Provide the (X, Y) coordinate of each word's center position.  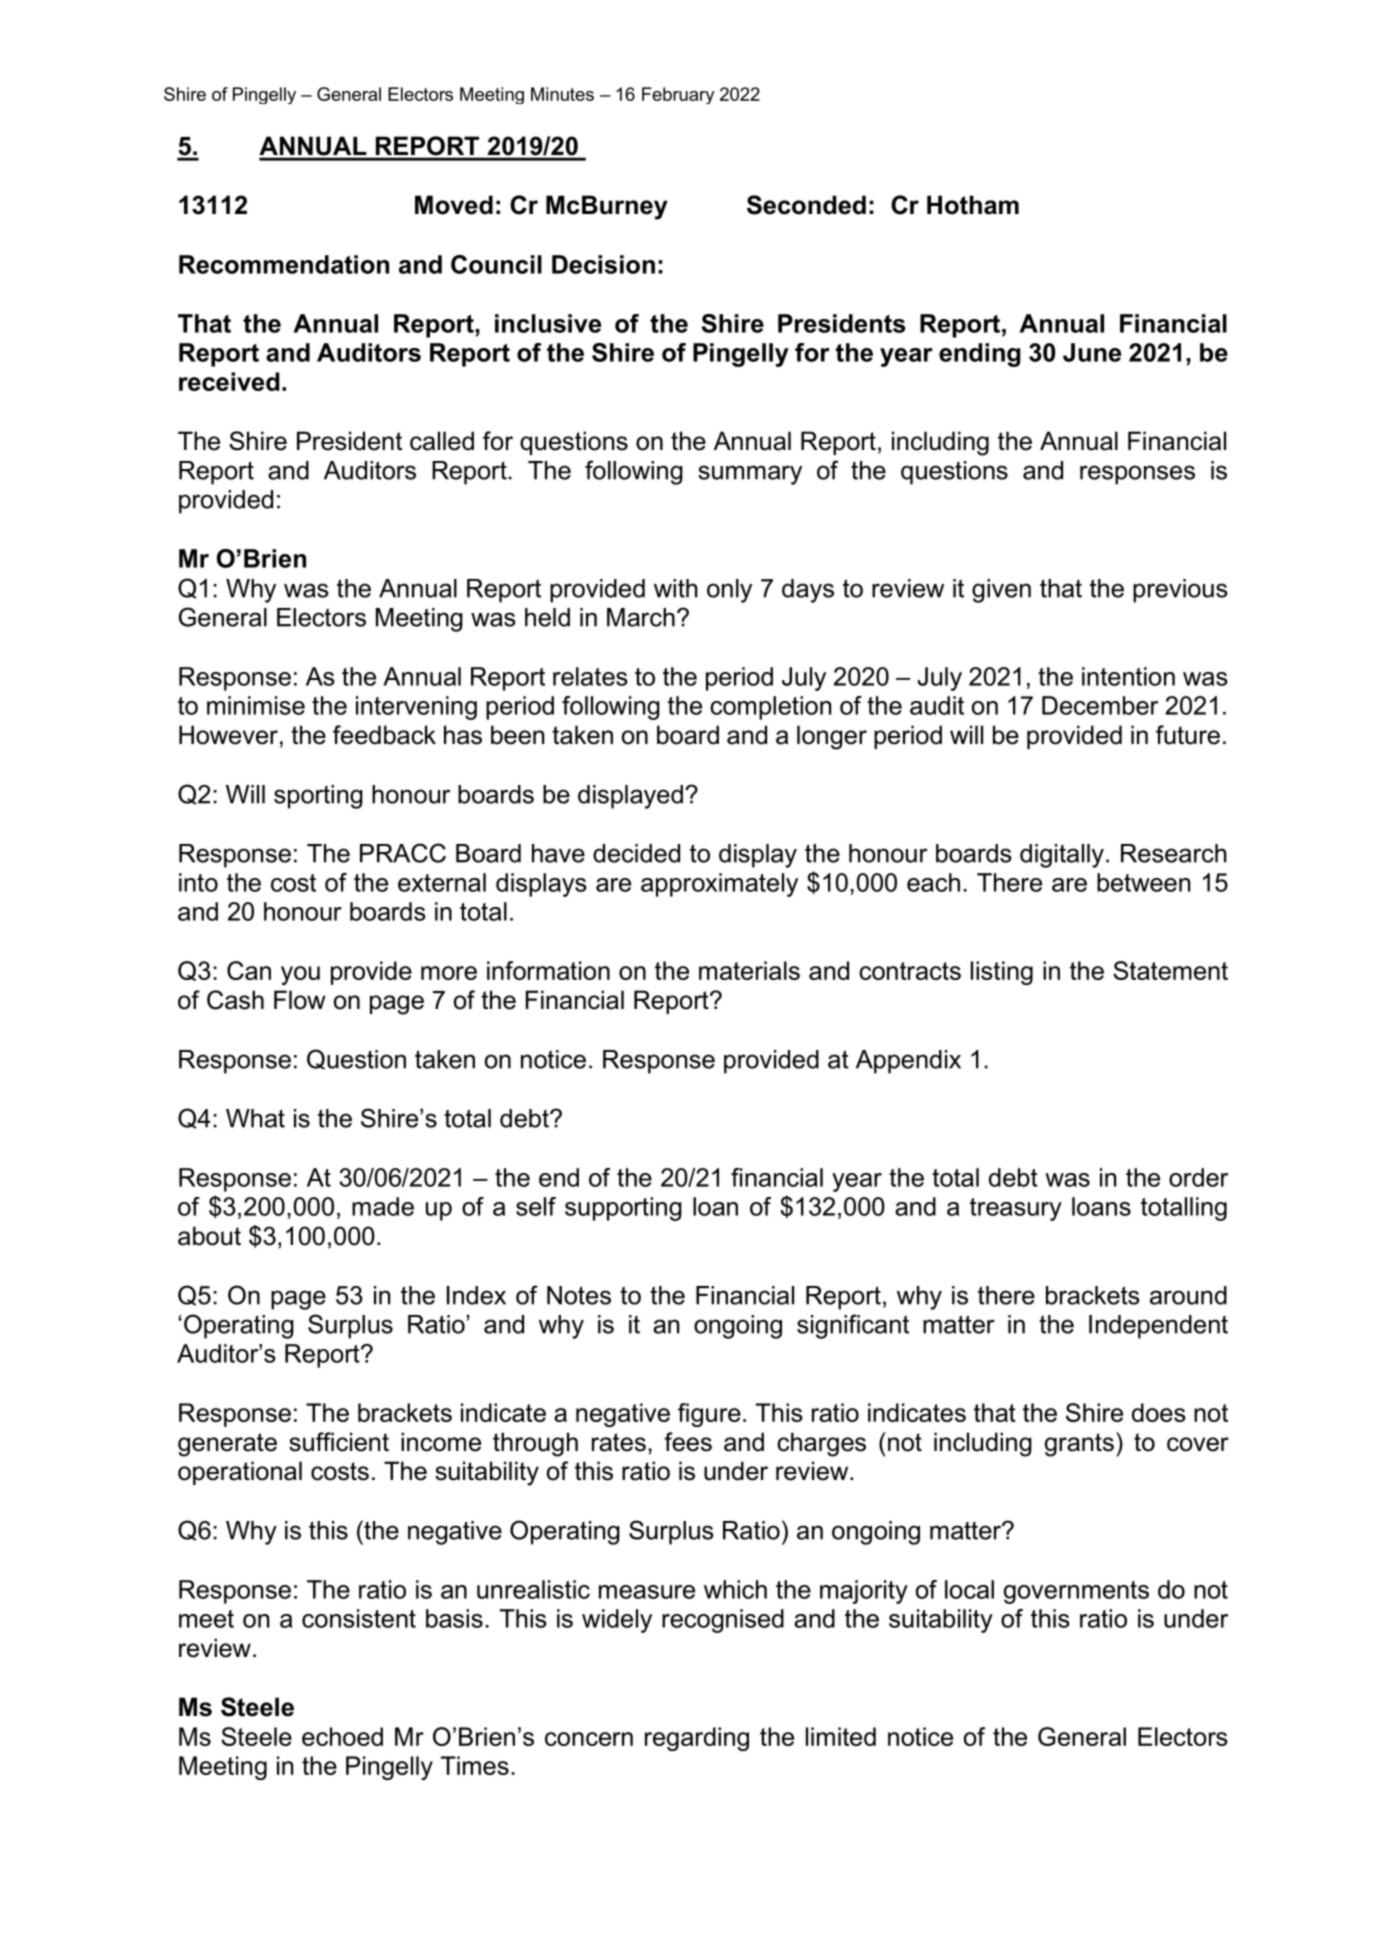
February (678, 95)
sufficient (339, 1442)
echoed (342, 1736)
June (1092, 352)
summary (750, 475)
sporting (318, 797)
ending (980, 355)
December (1100, 705)
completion (770, 708)
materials (749, 970)
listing (1002, 973)
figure (709, 1415)
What (255, 1118)
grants (1079, 1445)
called (442, 441)
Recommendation (284, 264)
